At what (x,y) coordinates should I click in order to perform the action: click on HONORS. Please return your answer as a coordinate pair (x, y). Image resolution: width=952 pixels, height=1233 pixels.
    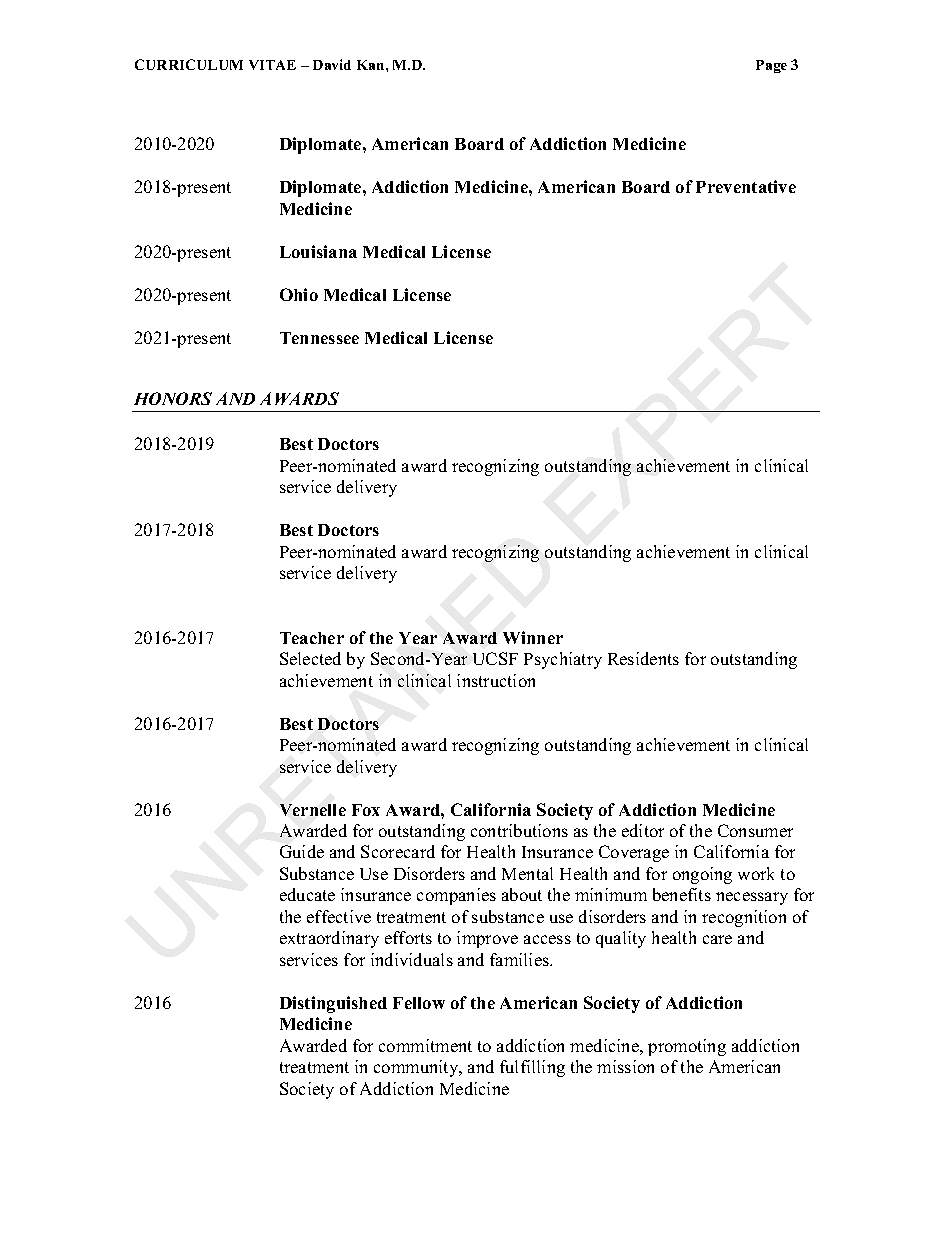
    Looking at the image, I should click on (173, 398).
